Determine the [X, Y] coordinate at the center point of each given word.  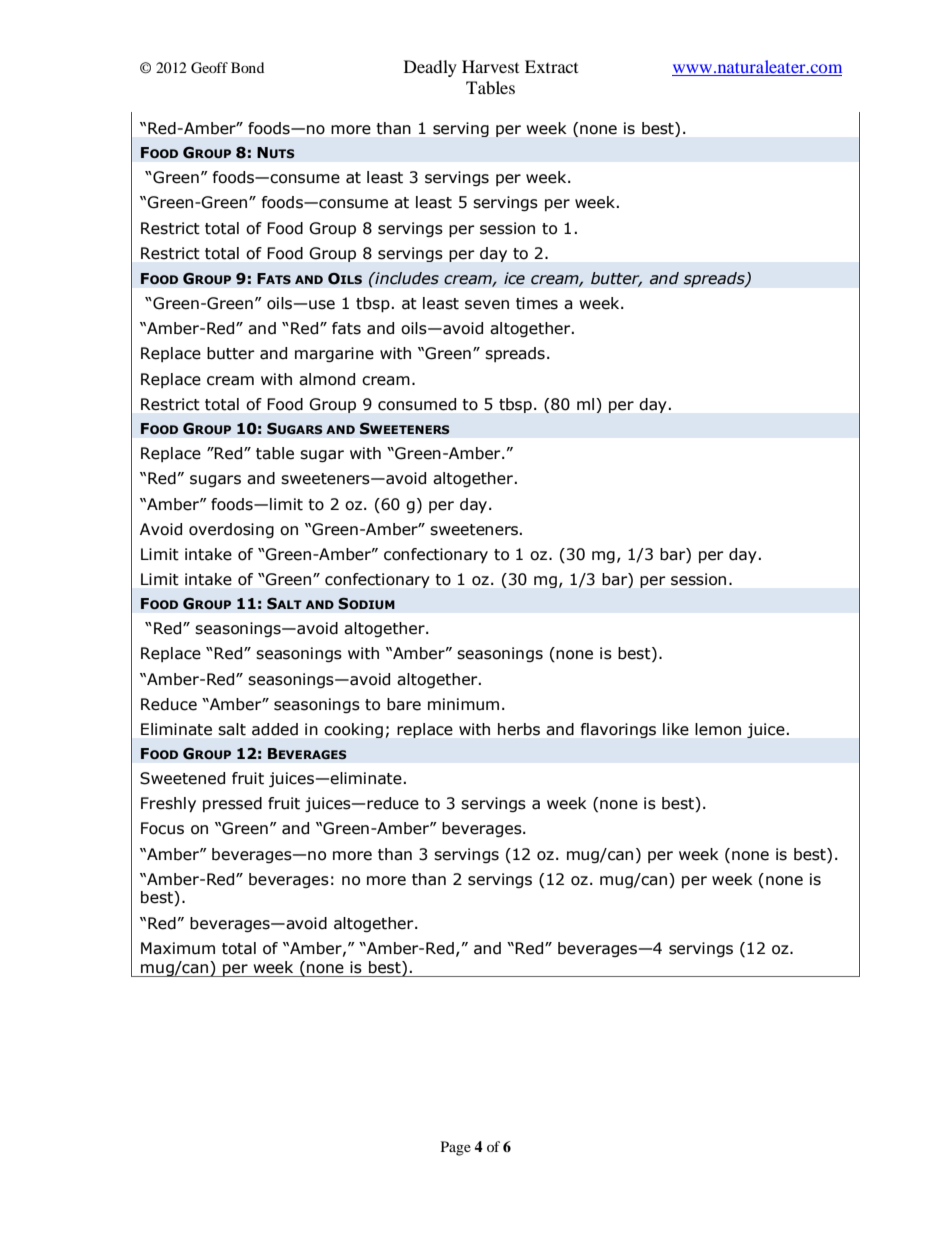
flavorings [618, 730]
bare [404, 704]
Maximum [178, 948]
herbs [519, 729]
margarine [334, 354]
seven [487, 305]
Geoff [209, 68]
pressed [232, 804]
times [537, 303]
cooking [353, 730]
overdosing [231, 530]
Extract [551, 66]
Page [456, 1148]
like [676, 729]
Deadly [430, 68]
